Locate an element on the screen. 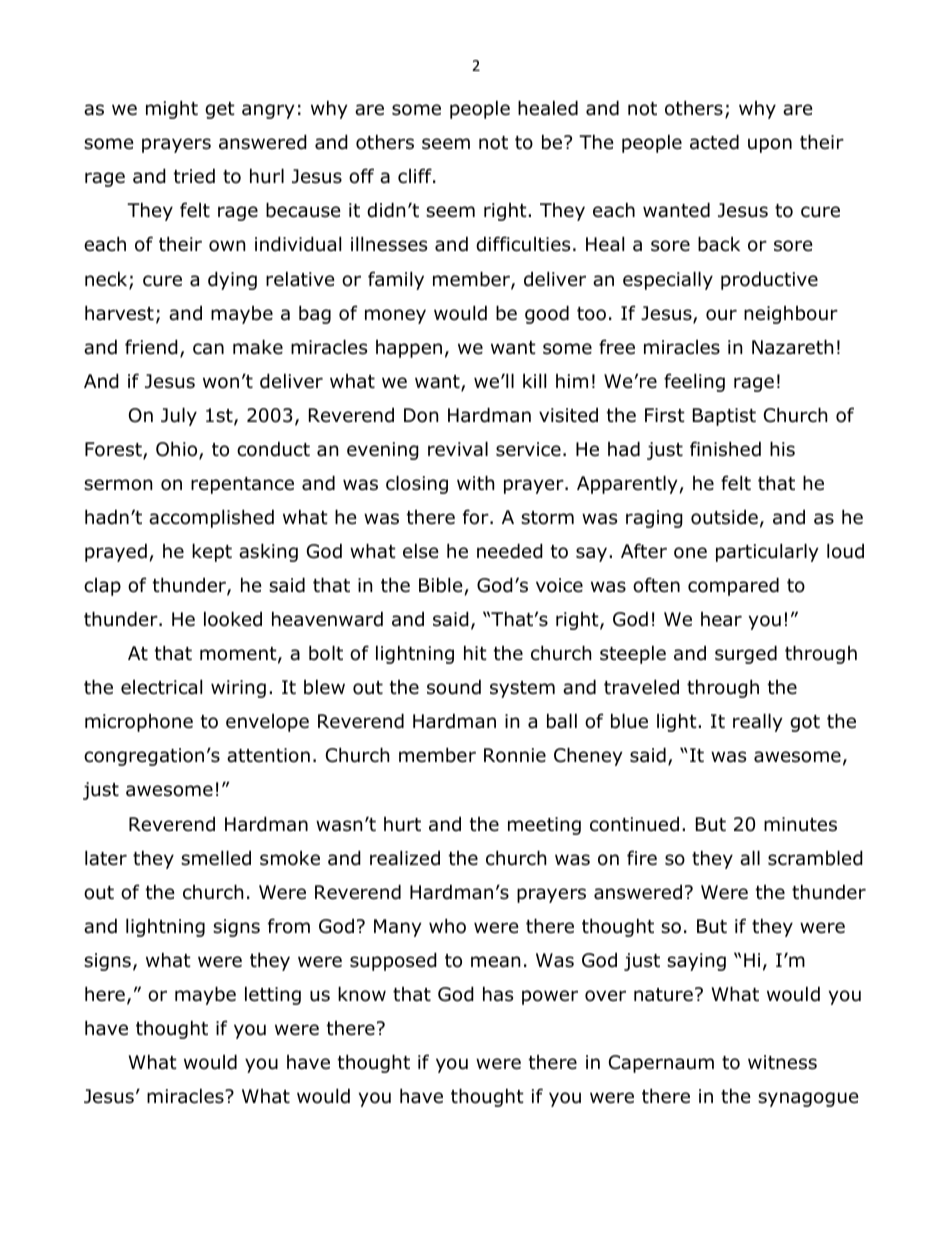 This screenshot has height=1233, width=952. might is located at coordinates (172, 109).
